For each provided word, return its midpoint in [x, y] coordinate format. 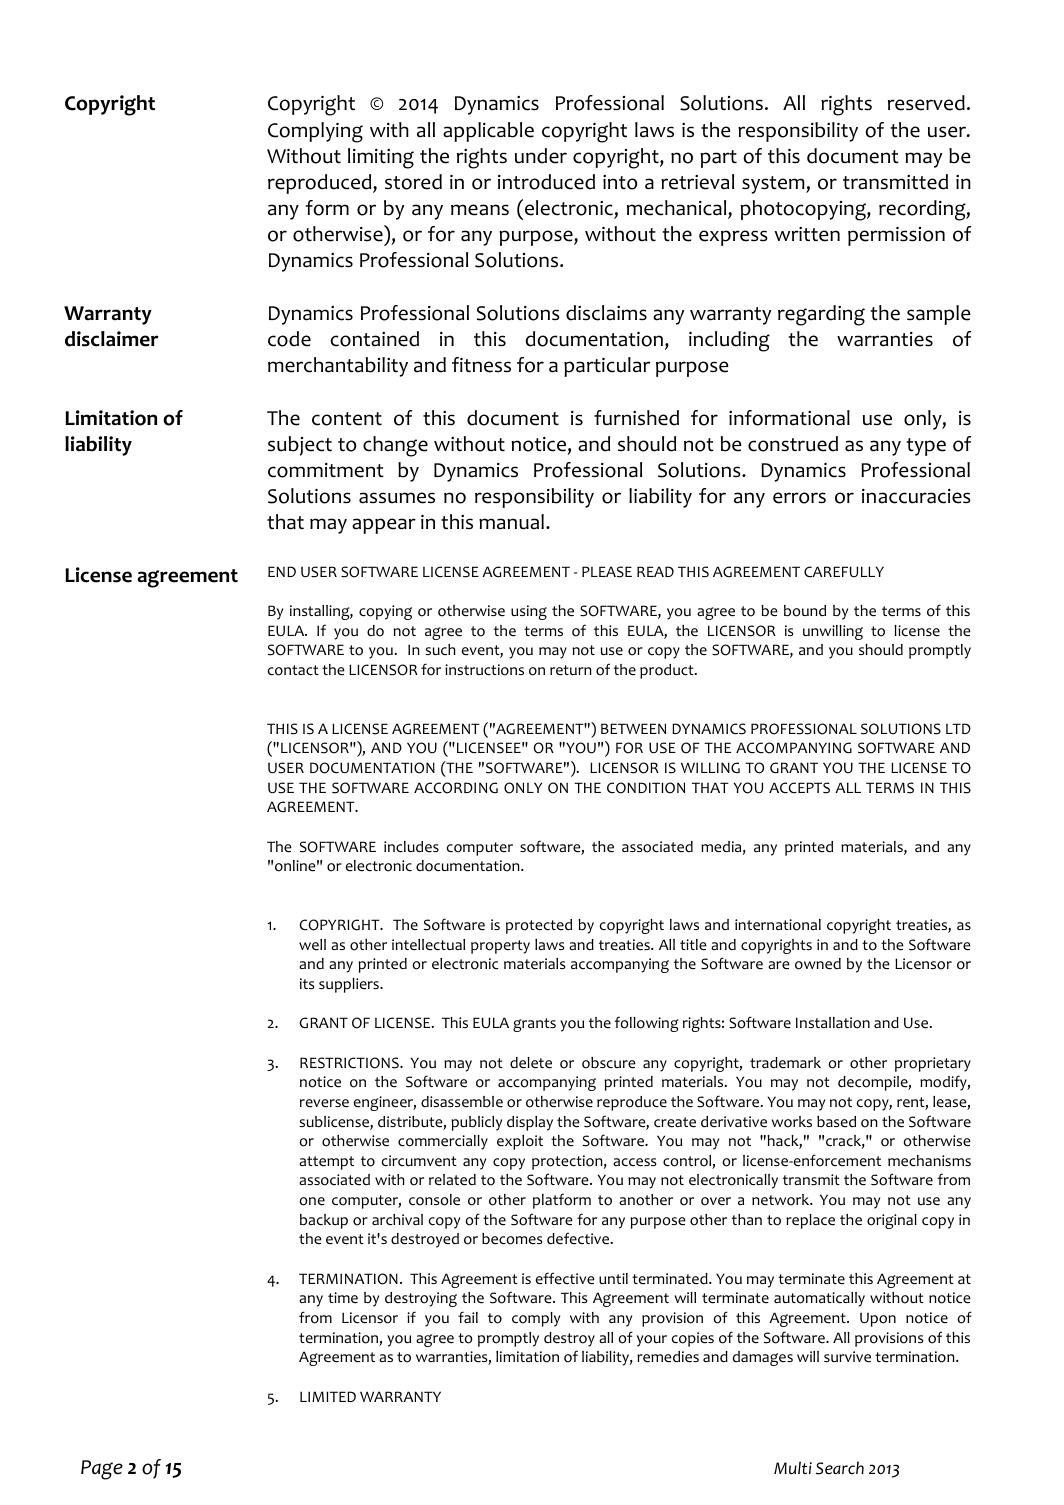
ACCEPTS [799, 788]
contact [293, 670]
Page [102, 1470]
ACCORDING [456, 788]
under [541, 156]
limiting [381, 158]
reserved [926, 103]
